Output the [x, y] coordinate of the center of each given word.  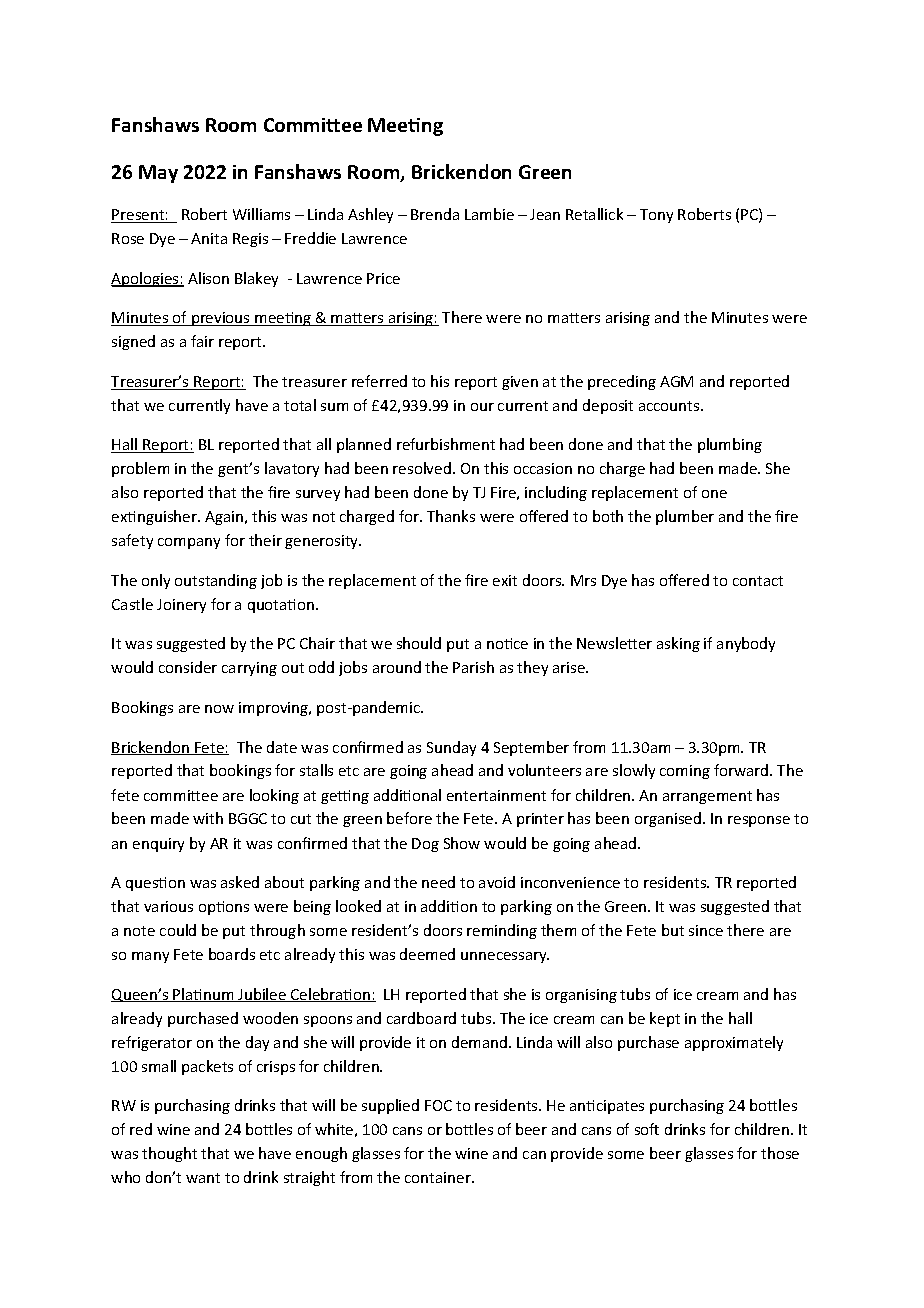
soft [647, 1129]
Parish [473, 667]
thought [169, 1154]
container [439, 1177]
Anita [209, 238]
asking [678, 644]
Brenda [435, 214]
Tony [656, 216]
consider [188, 667]
